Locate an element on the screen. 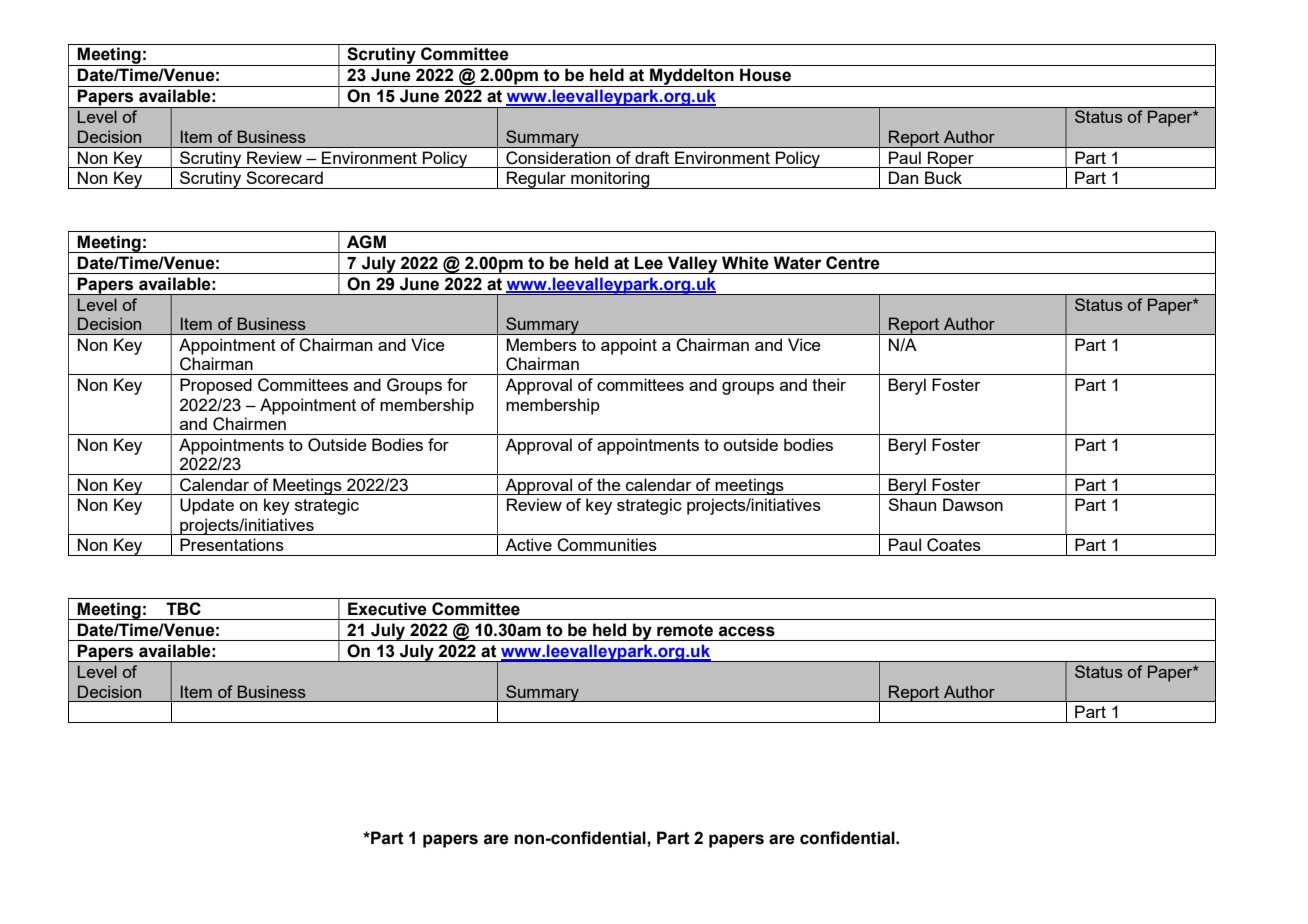  Roper is located at coordinates (951, 159).
